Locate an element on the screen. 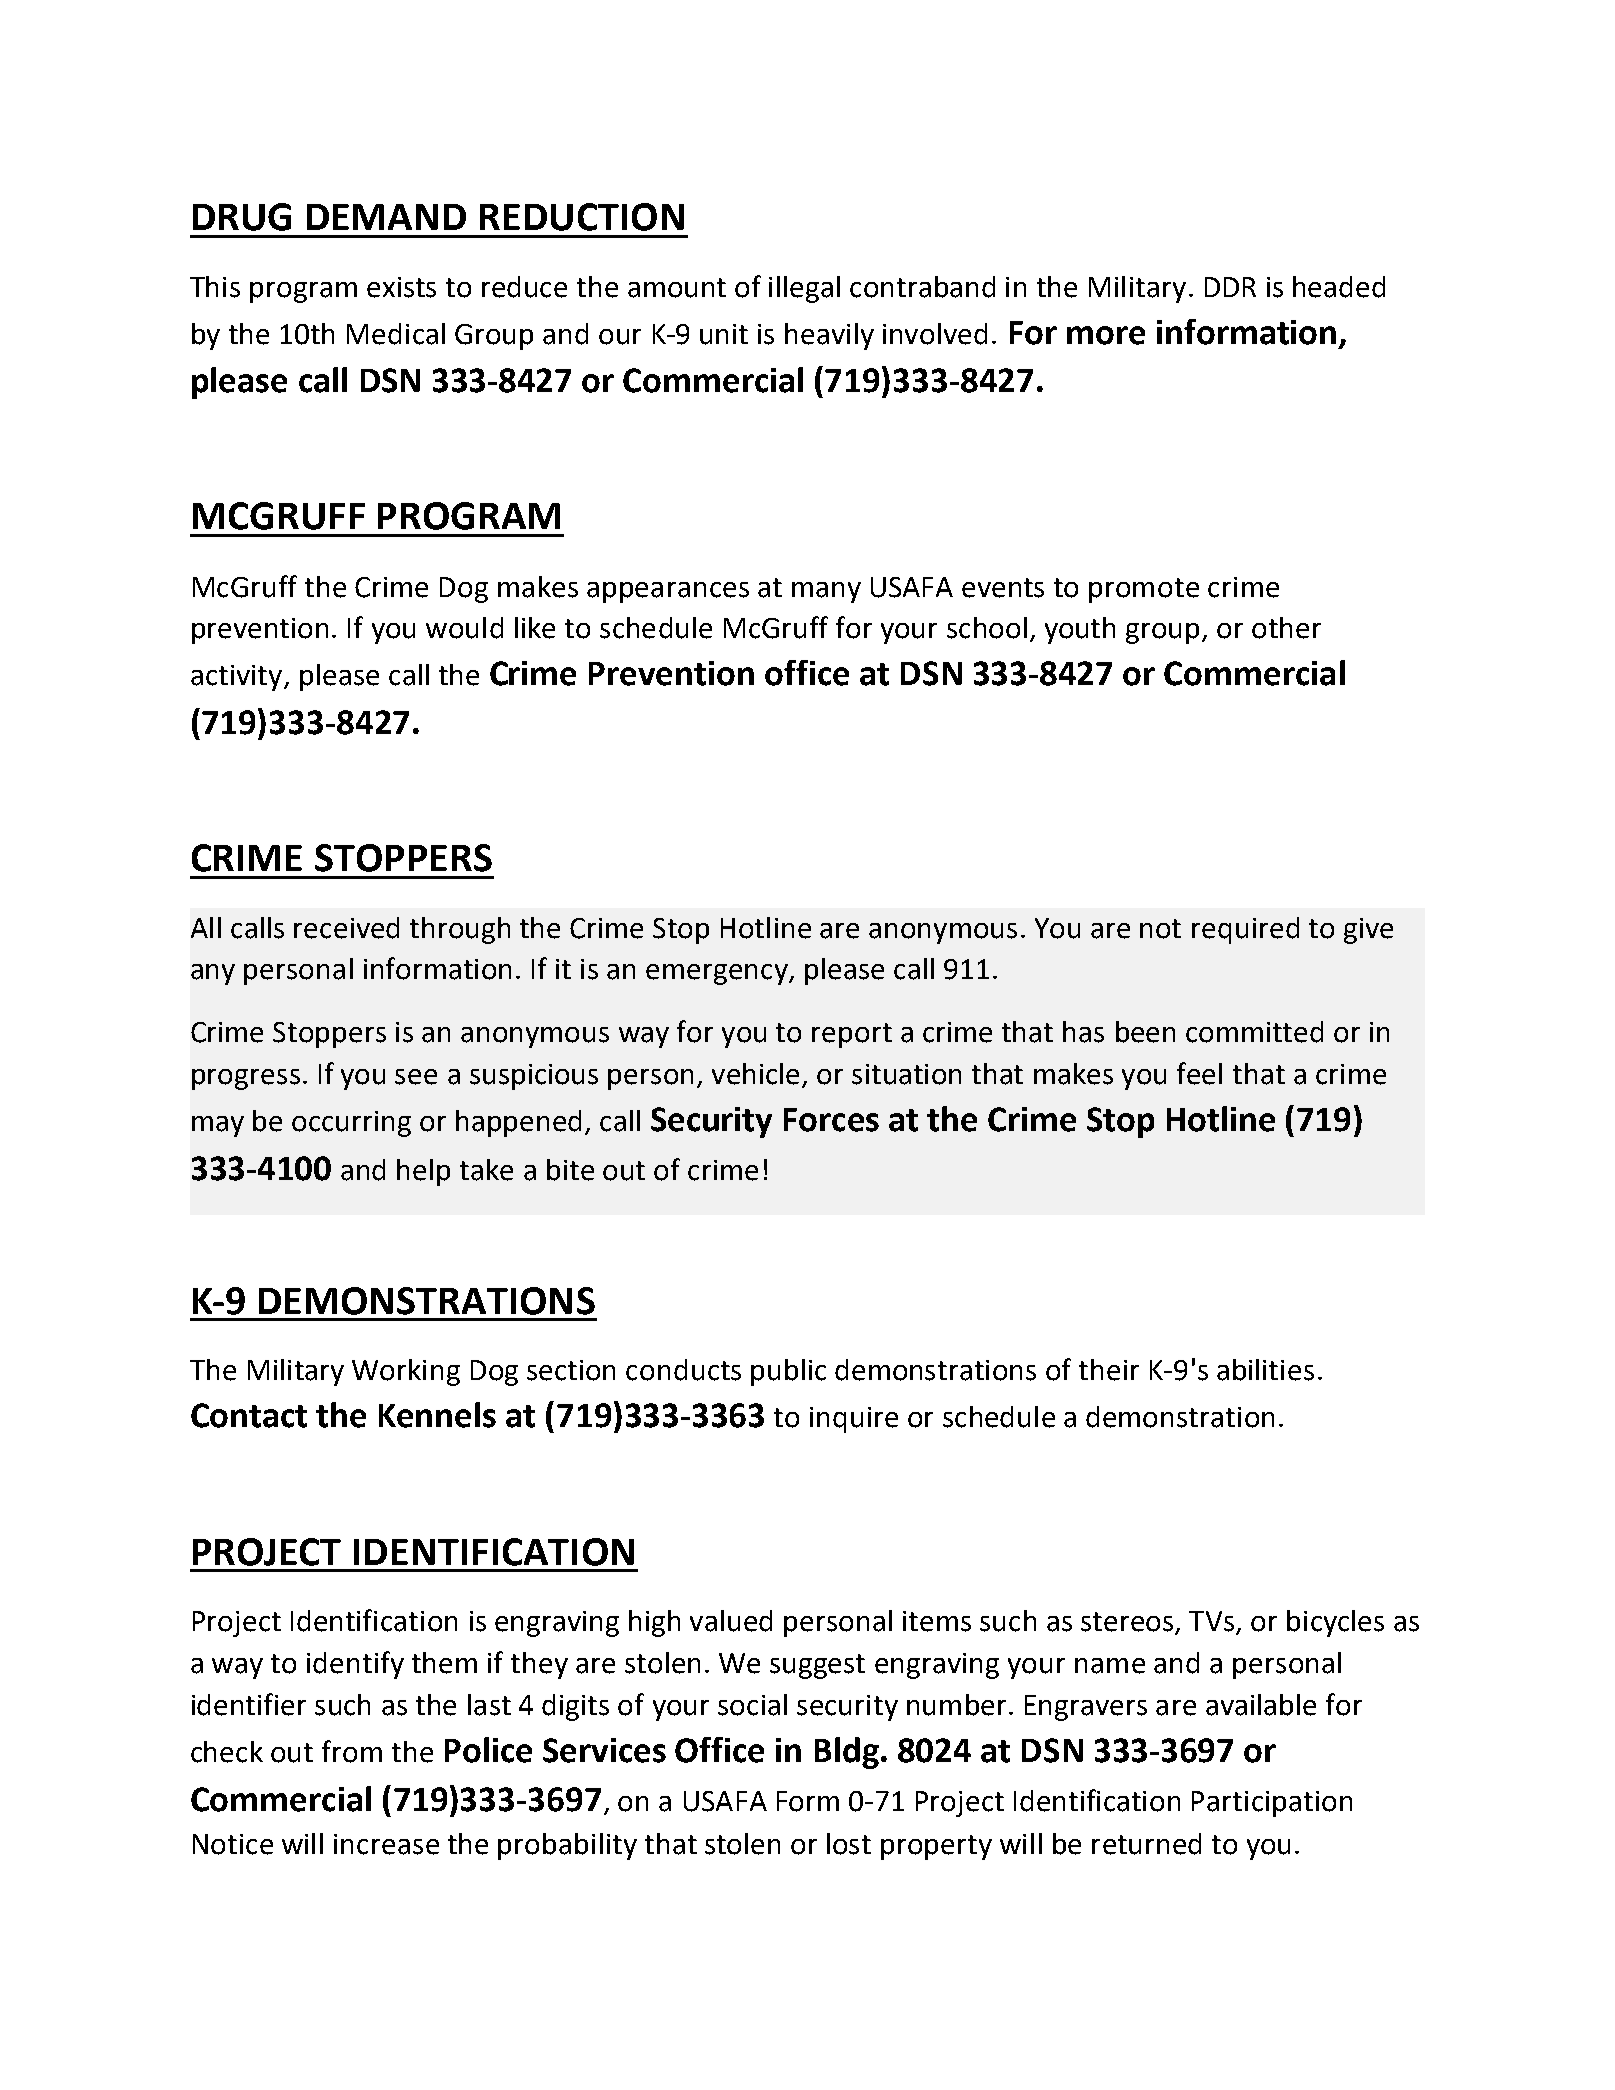  Working is located at coordinates (406, 1372).
